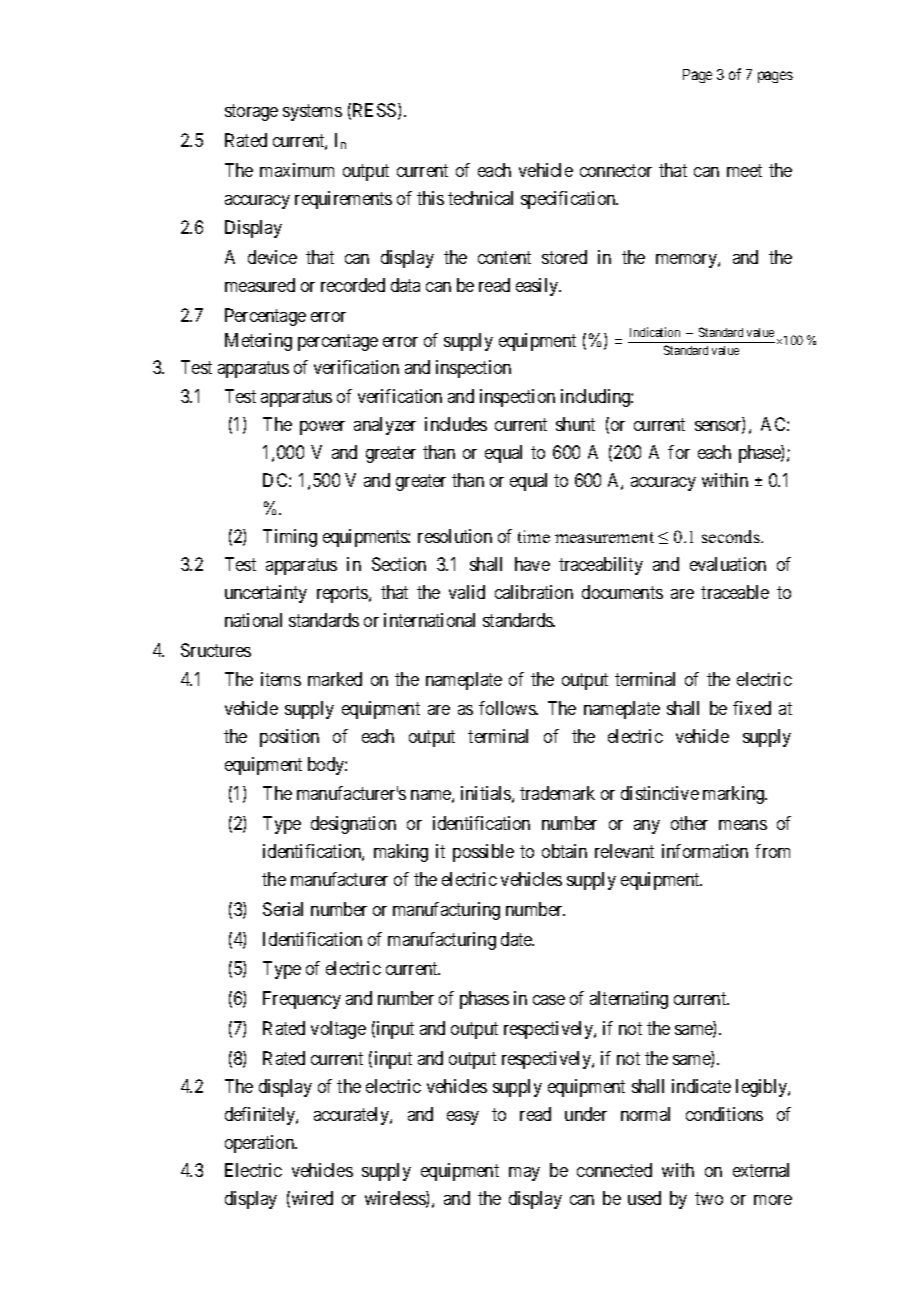  What do you see at coordinates (752, 708) in the document?
I see `fixed` at bounding box center [752, 708].
